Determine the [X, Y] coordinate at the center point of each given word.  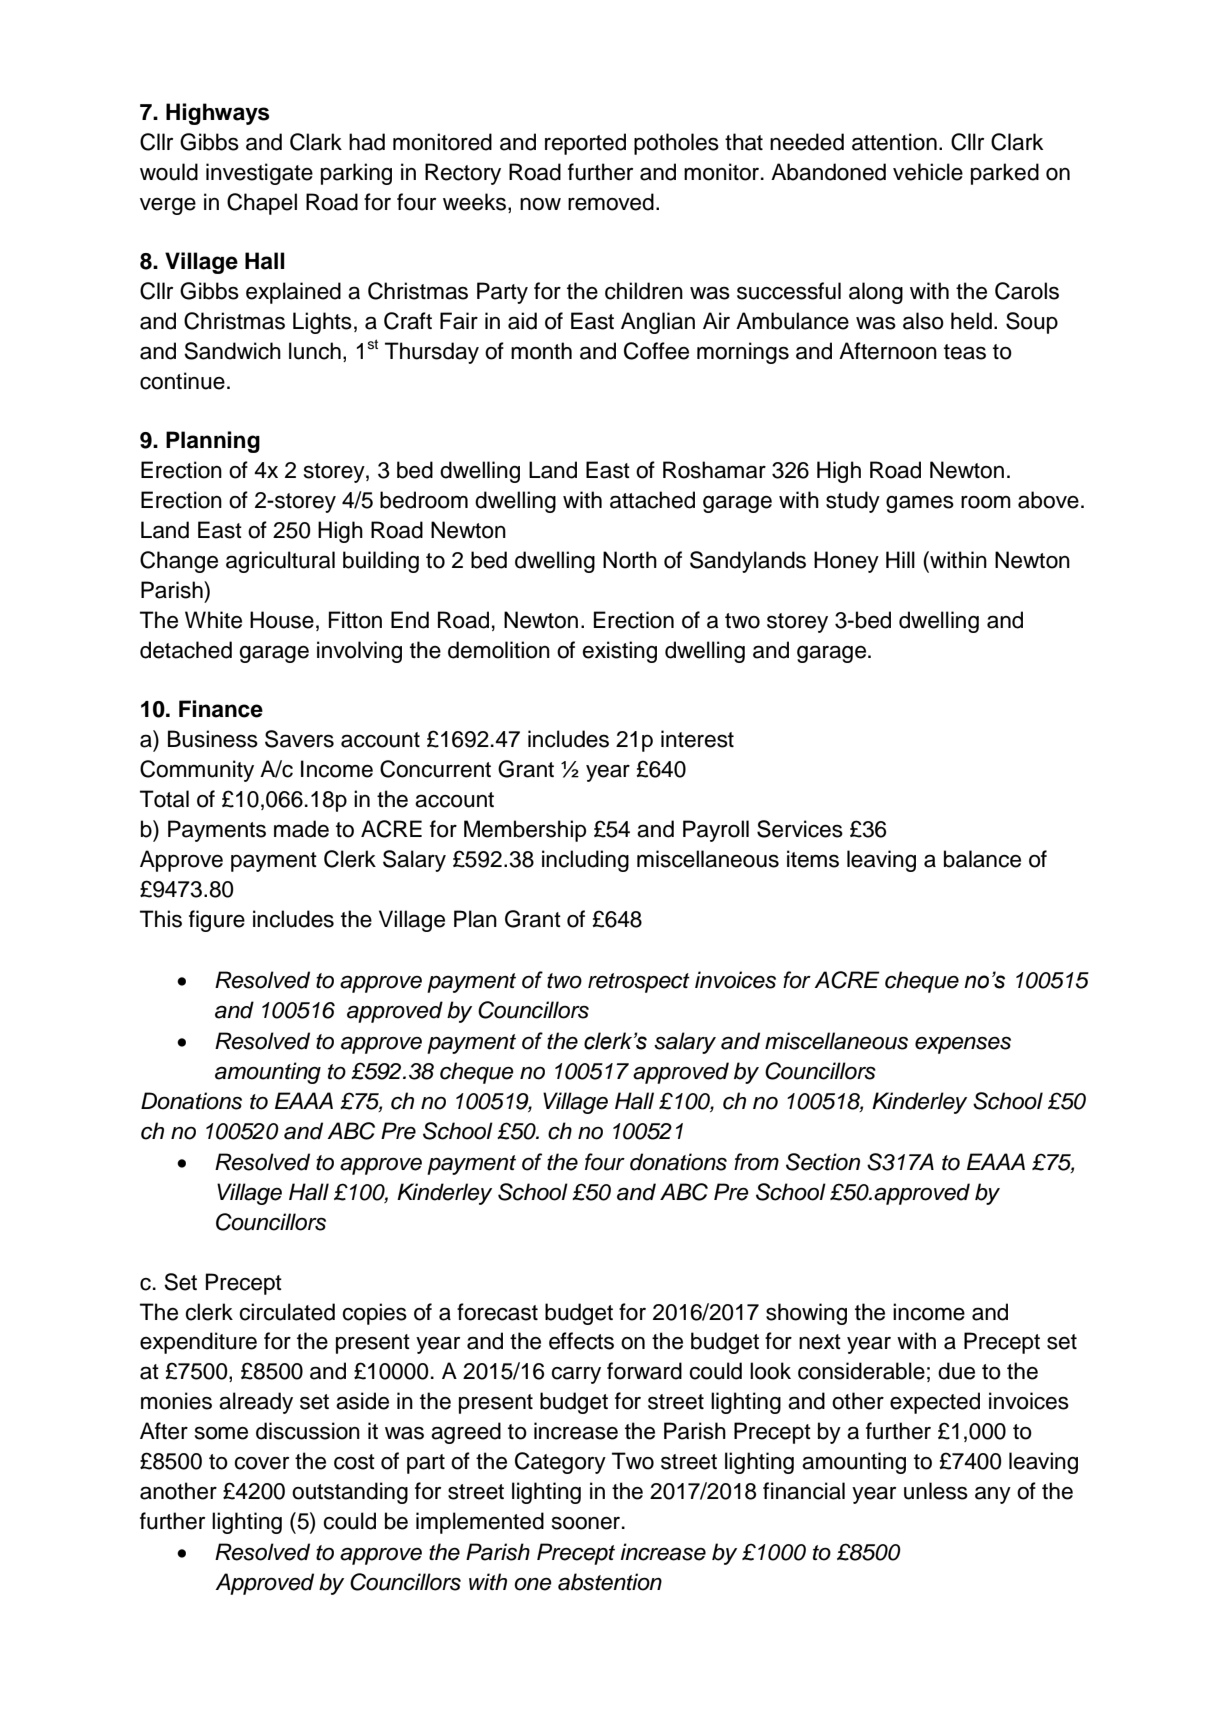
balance [982, 859]
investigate [259, 174]
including [585, 861]
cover [261, 1463]
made [301, 829]
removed [611, 202]
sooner [586, 1523]
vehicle [928, 172]
